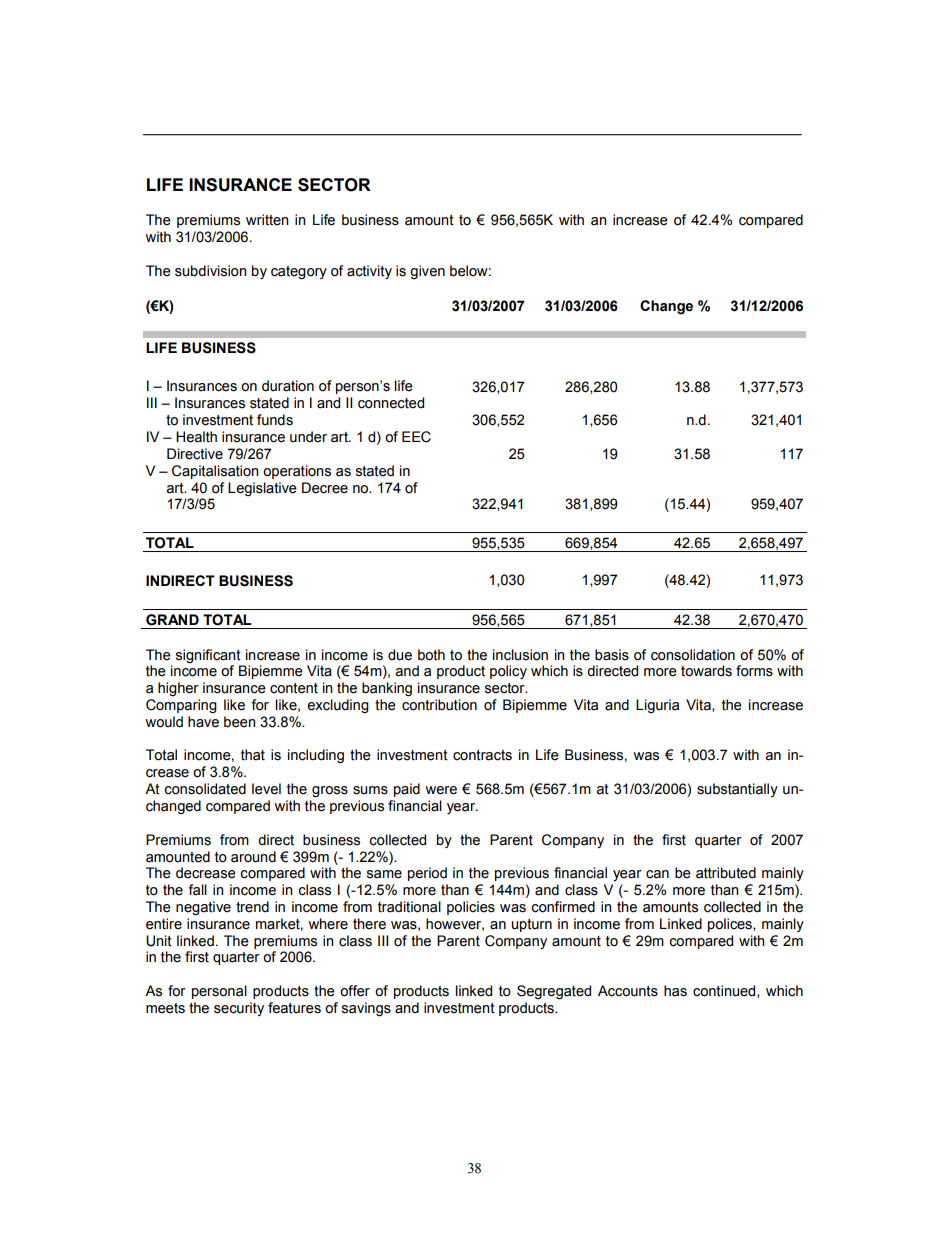 Image resolution: width=952 pixels, height=1233 pixels. I want to click on been, so click(240, 722).
